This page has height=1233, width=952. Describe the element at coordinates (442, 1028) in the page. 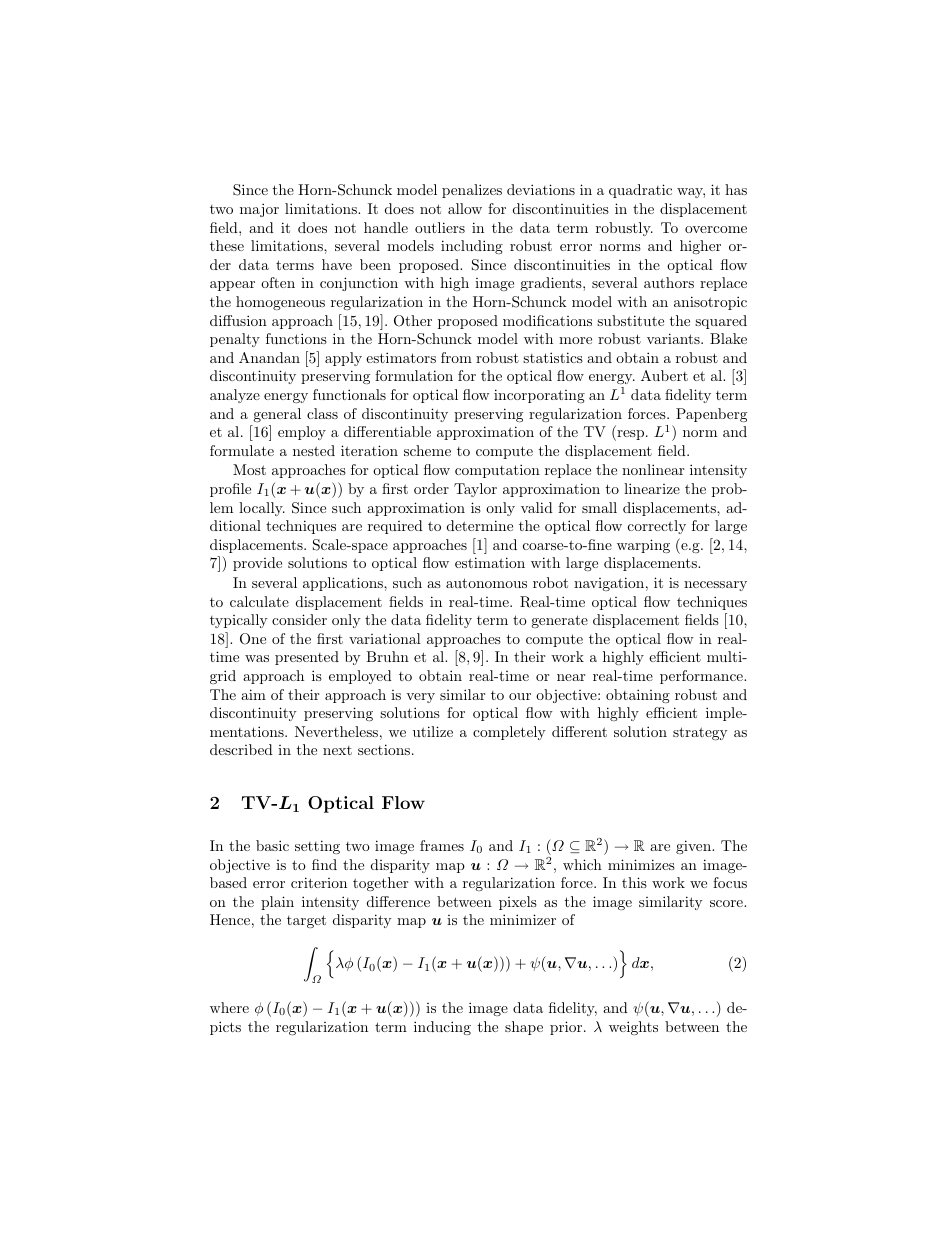

I see `inducing` at that location.
